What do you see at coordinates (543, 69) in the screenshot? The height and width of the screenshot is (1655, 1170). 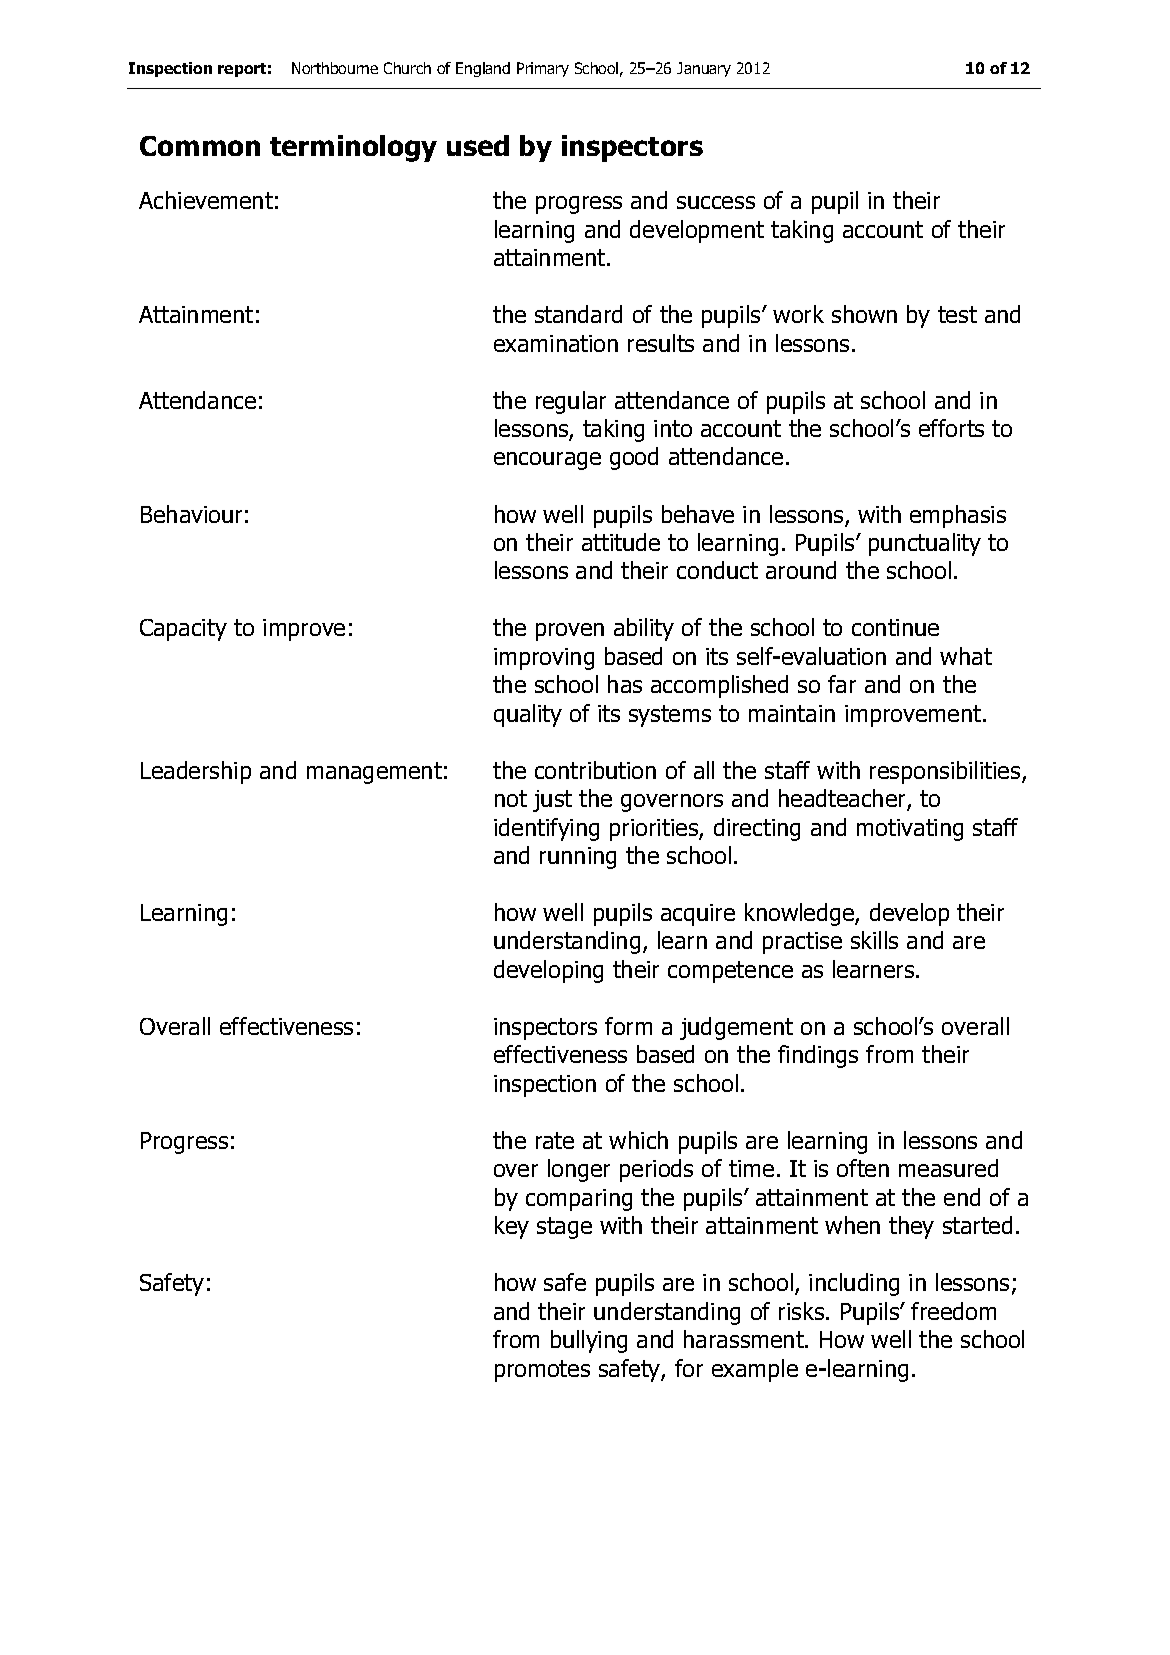 I see `Primary` at bounding box center [543, 69].
